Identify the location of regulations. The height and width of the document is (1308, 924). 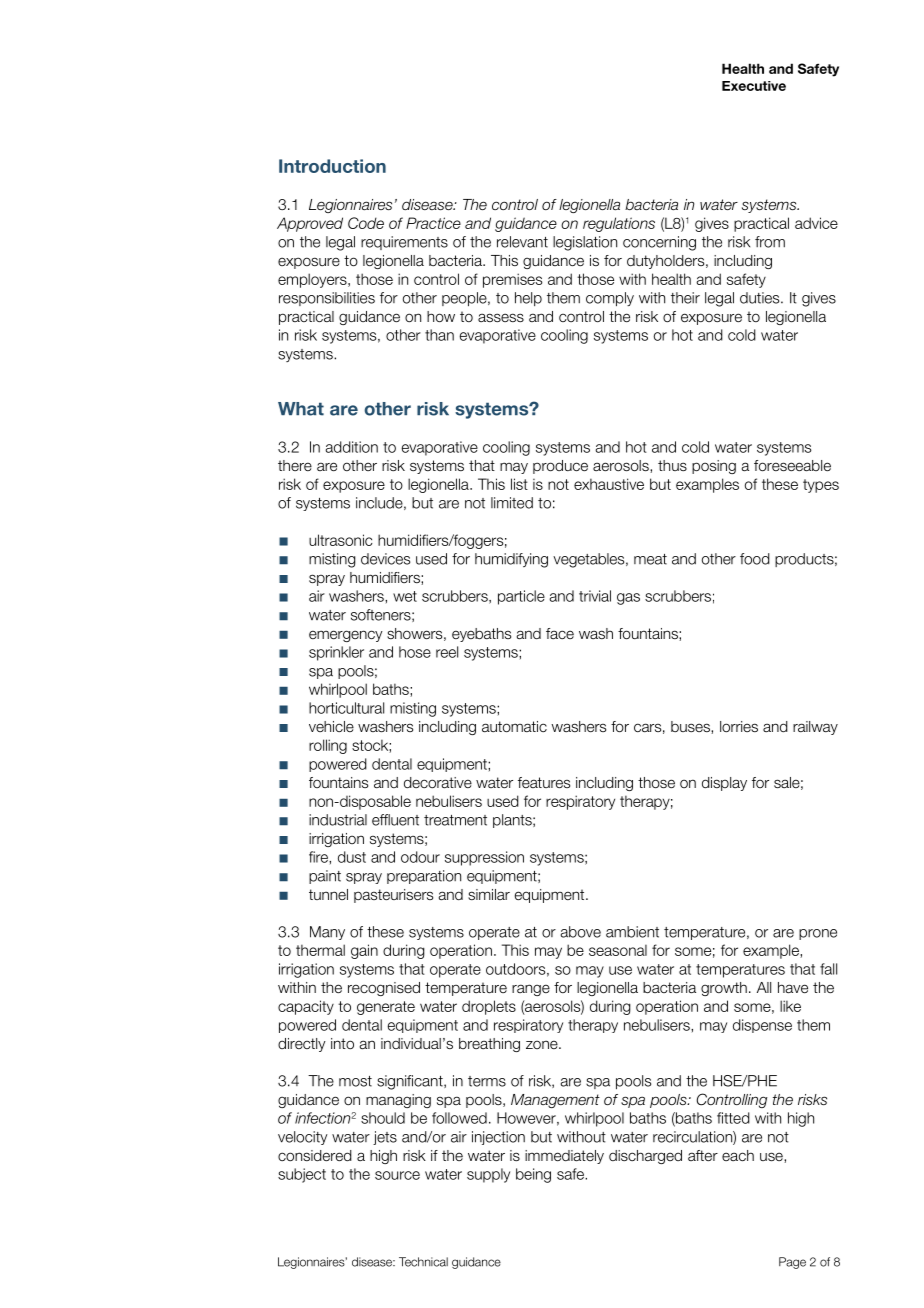
(619, 224).
